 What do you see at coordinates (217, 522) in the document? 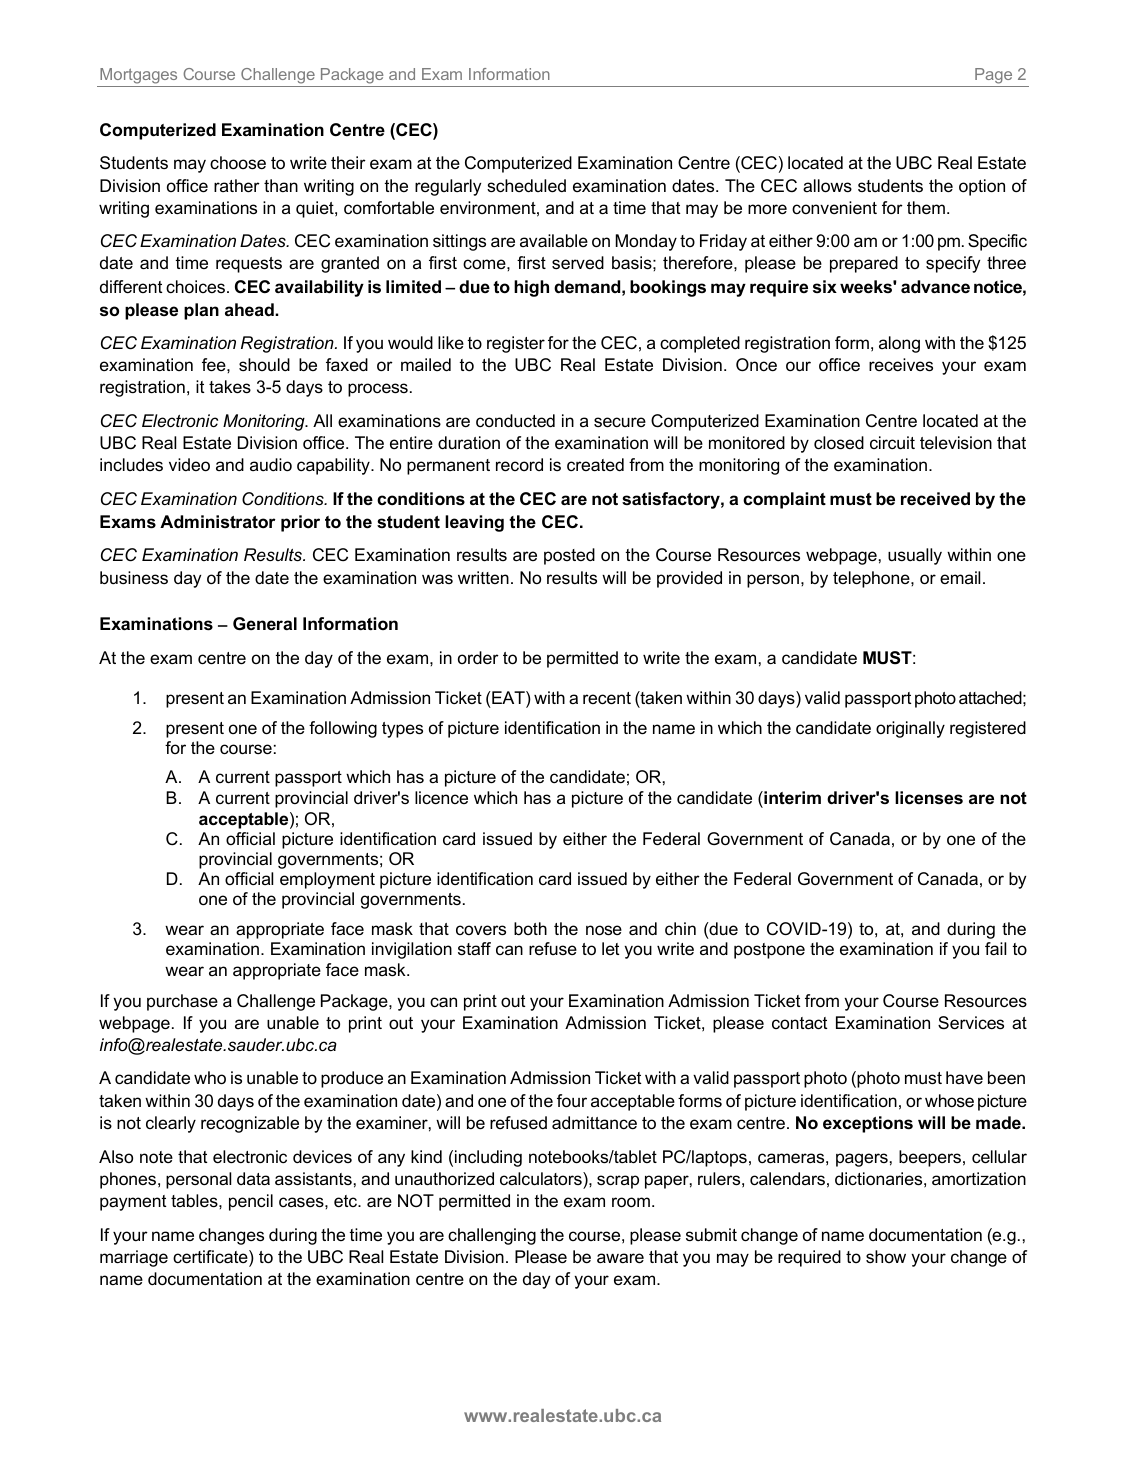
I see `Administrator` at bounding box center [217, 522].
